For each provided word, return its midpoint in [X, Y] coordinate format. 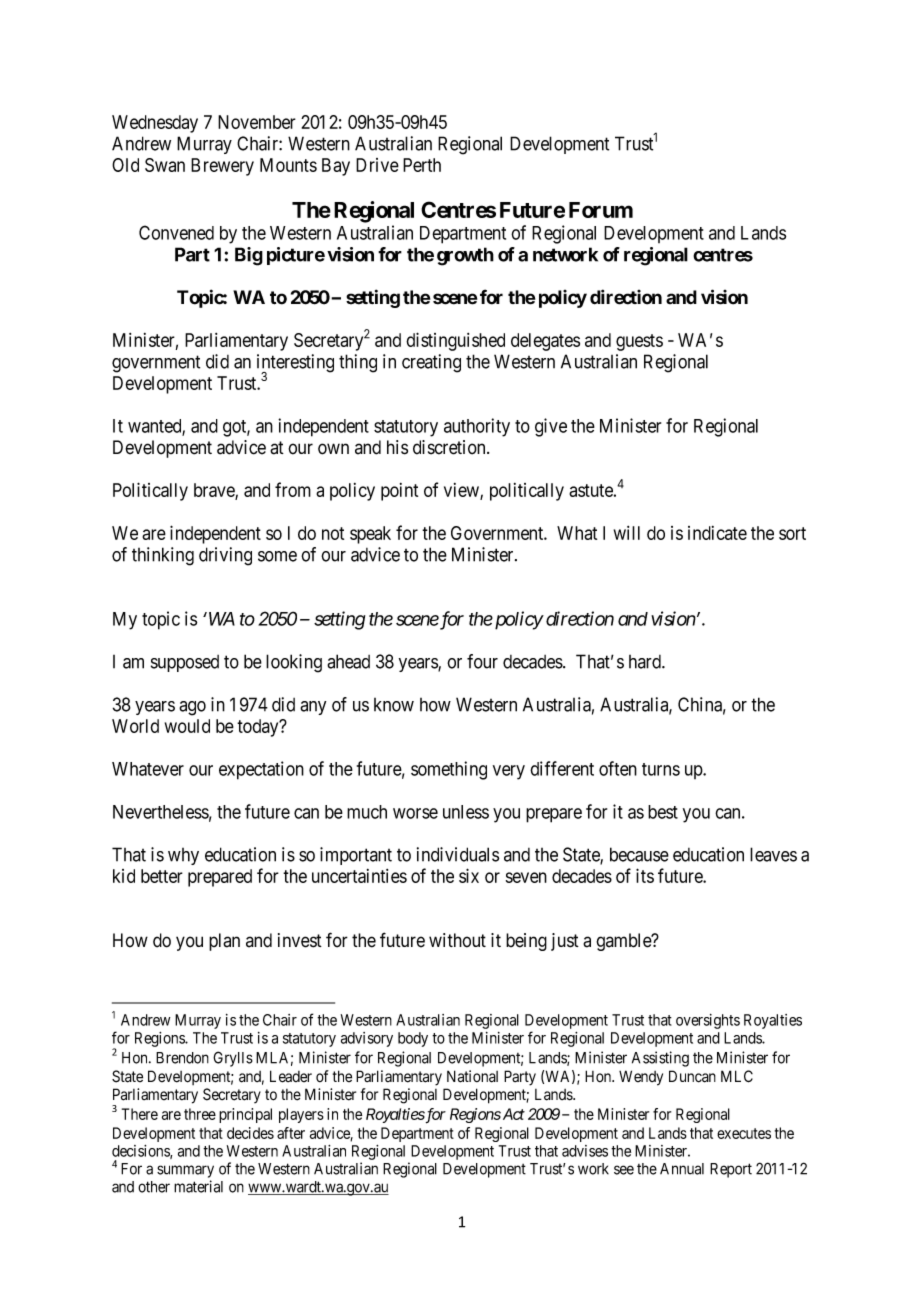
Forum [601, 210]
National [472, 1076]
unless [466, 812]
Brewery [222, 167]
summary [185, 1171]
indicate [717, 533]
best [663, 812]
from [293, 489]
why [183, 856]
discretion [450, 447]
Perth [422, 165]
